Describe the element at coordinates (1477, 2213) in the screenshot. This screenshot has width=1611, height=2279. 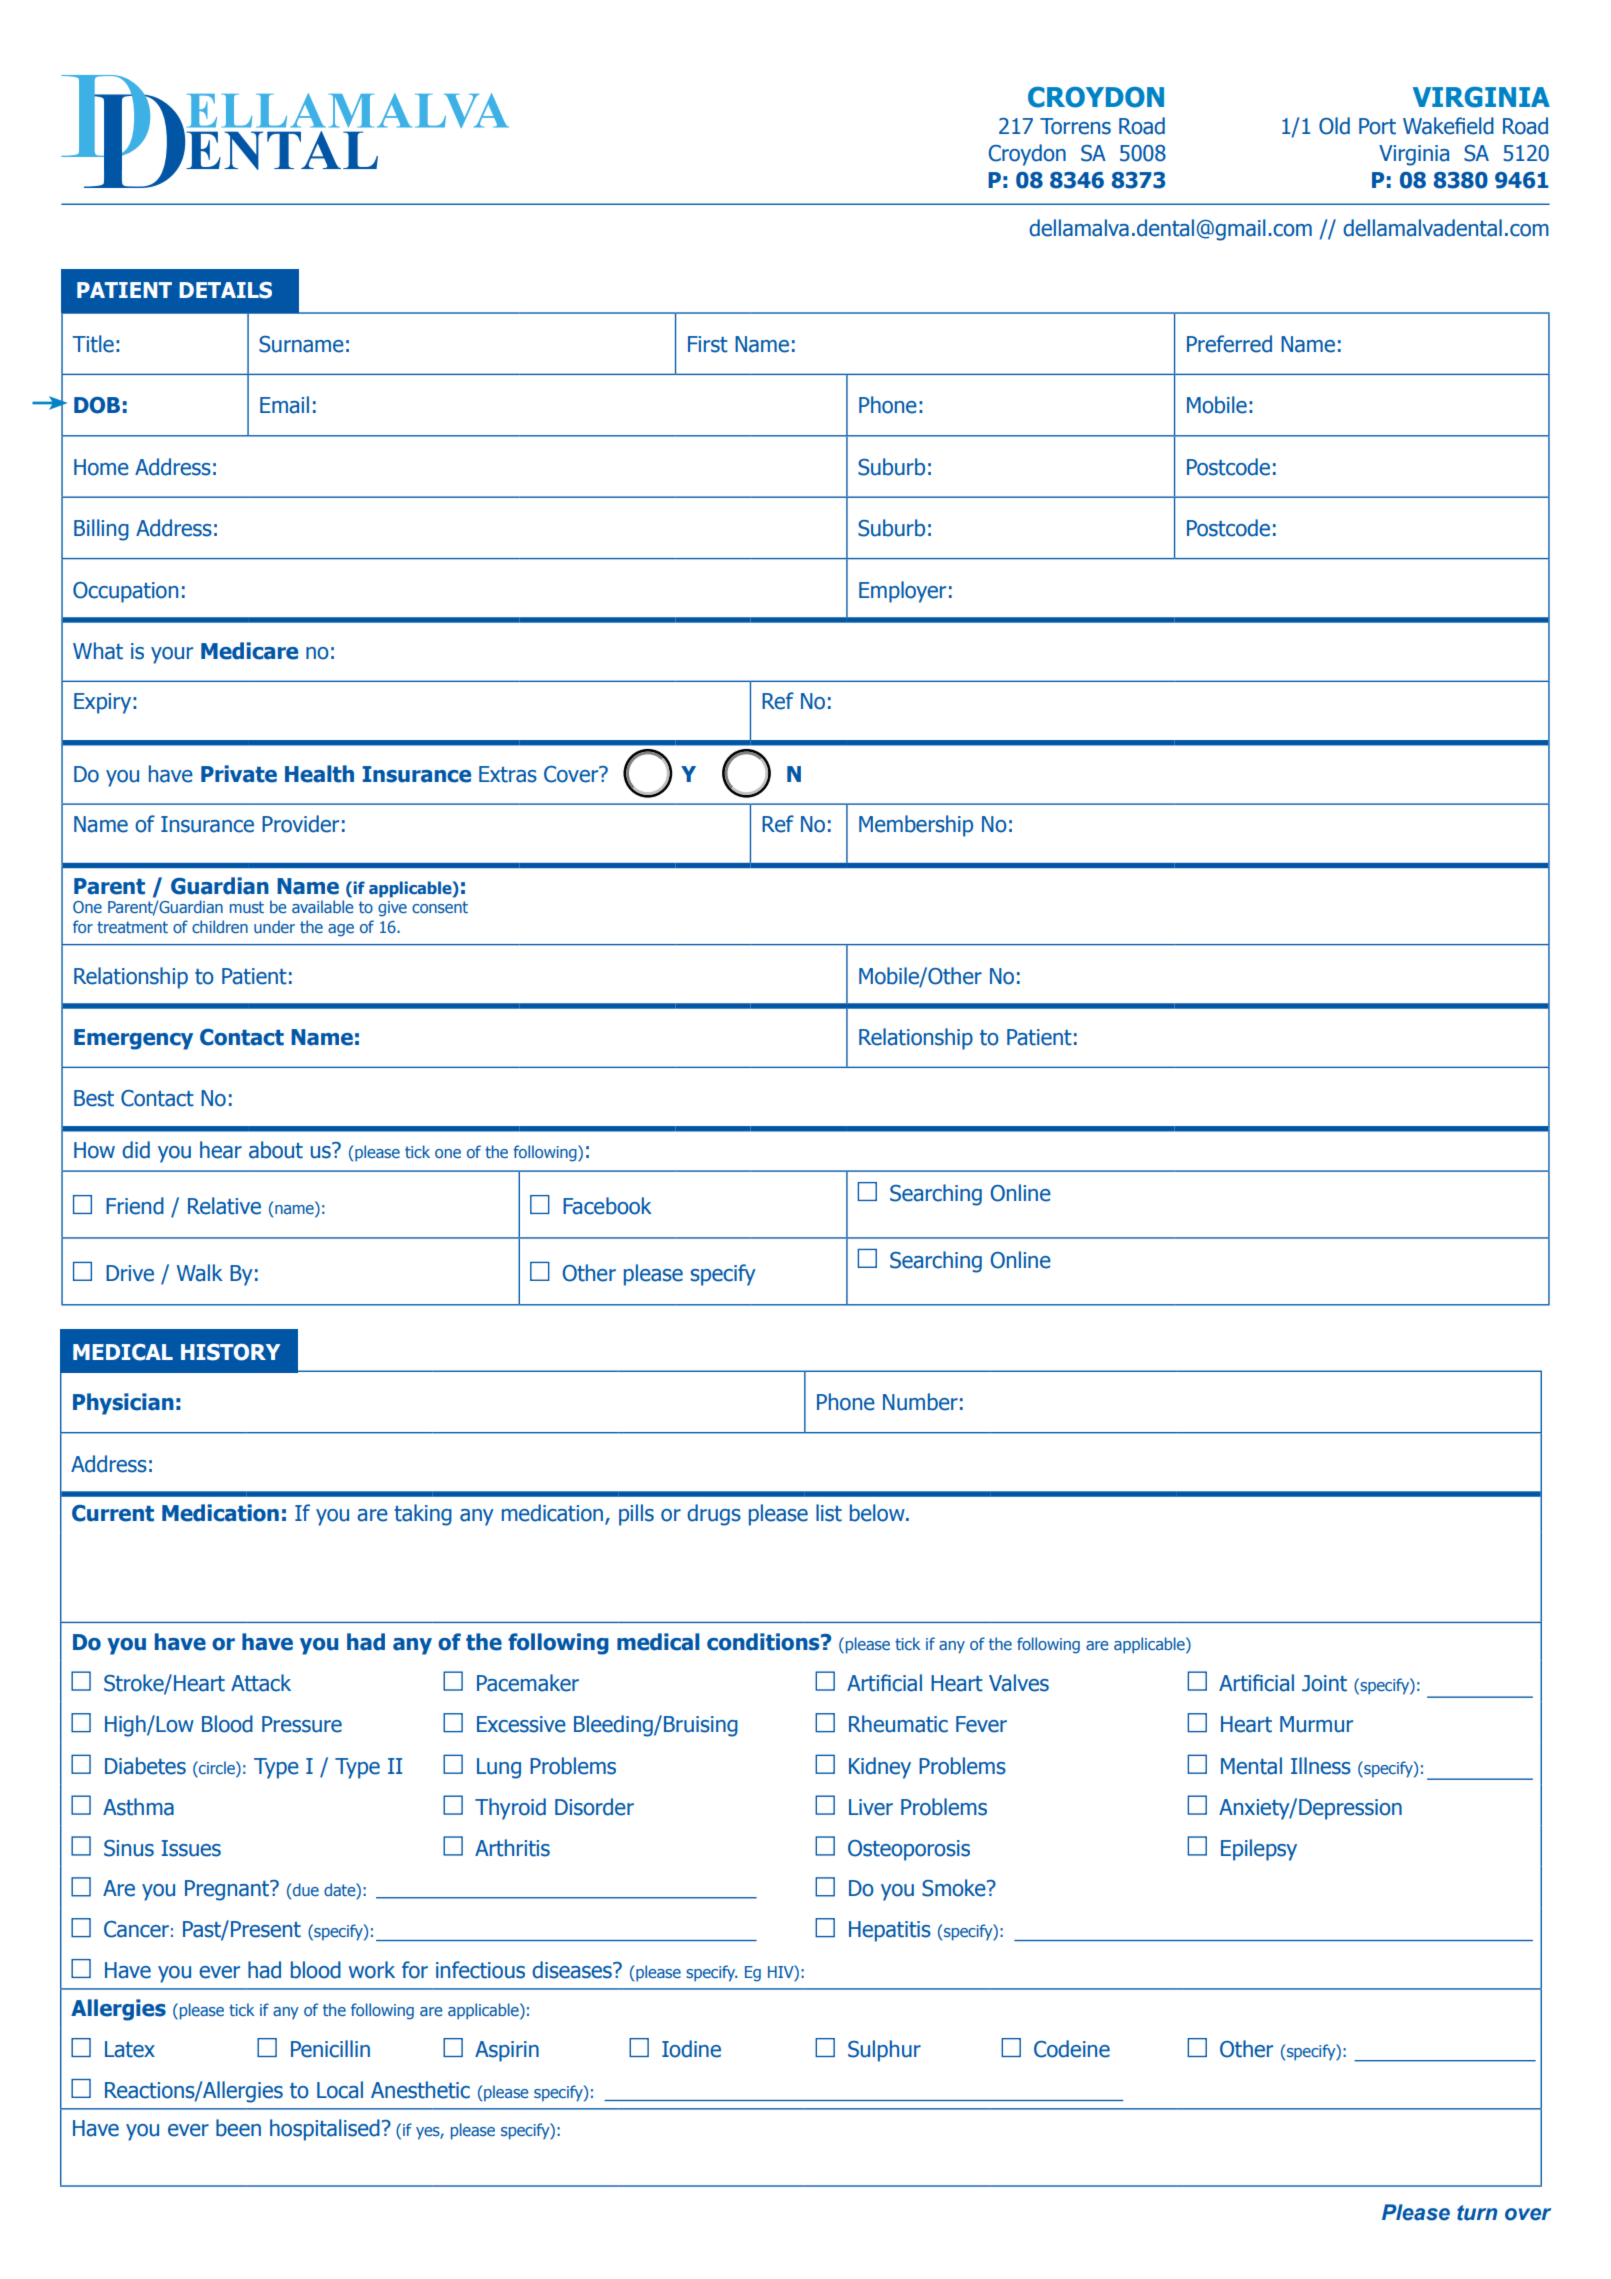
I see `turn` at that location.
